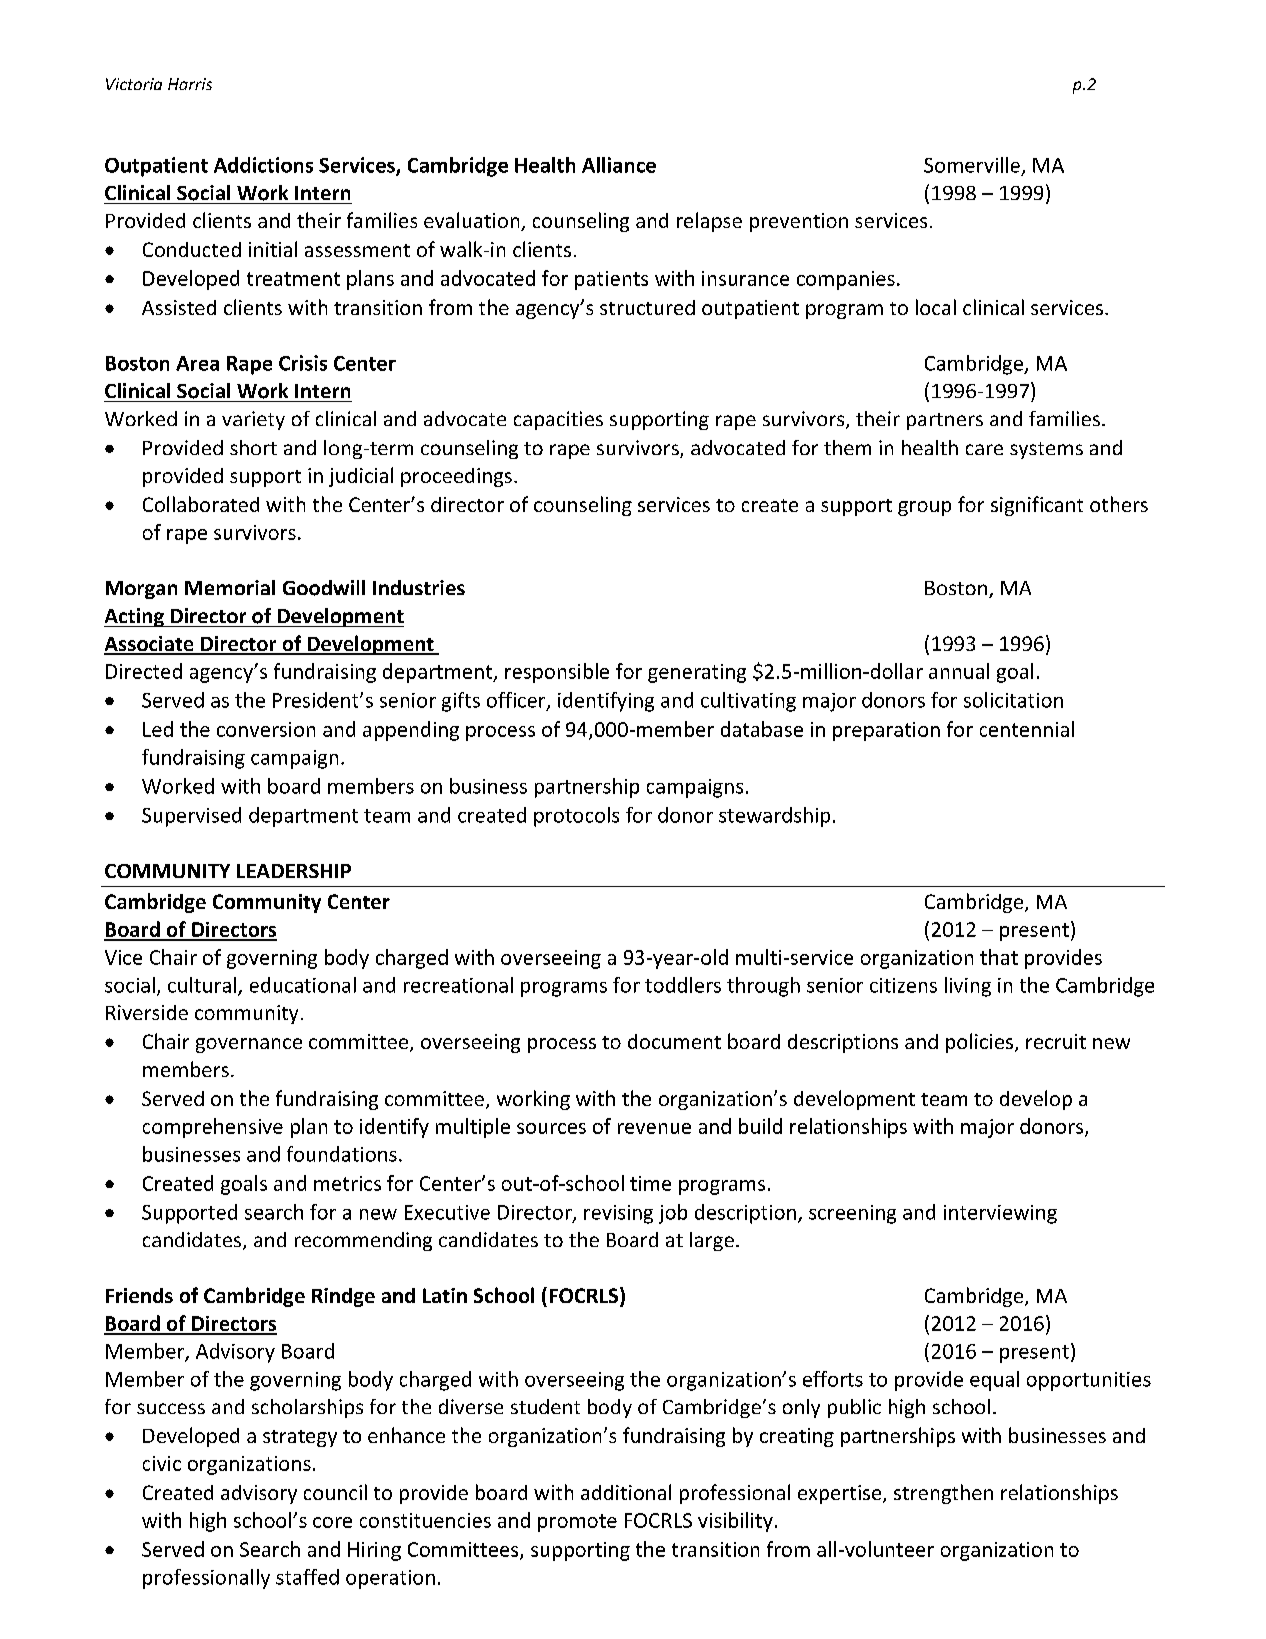 This page has width=1266, height=1639. What do you see at coordinates (1000, 1214) in the page?
I see `interviewing` at bounding box center [1000, 1214].
